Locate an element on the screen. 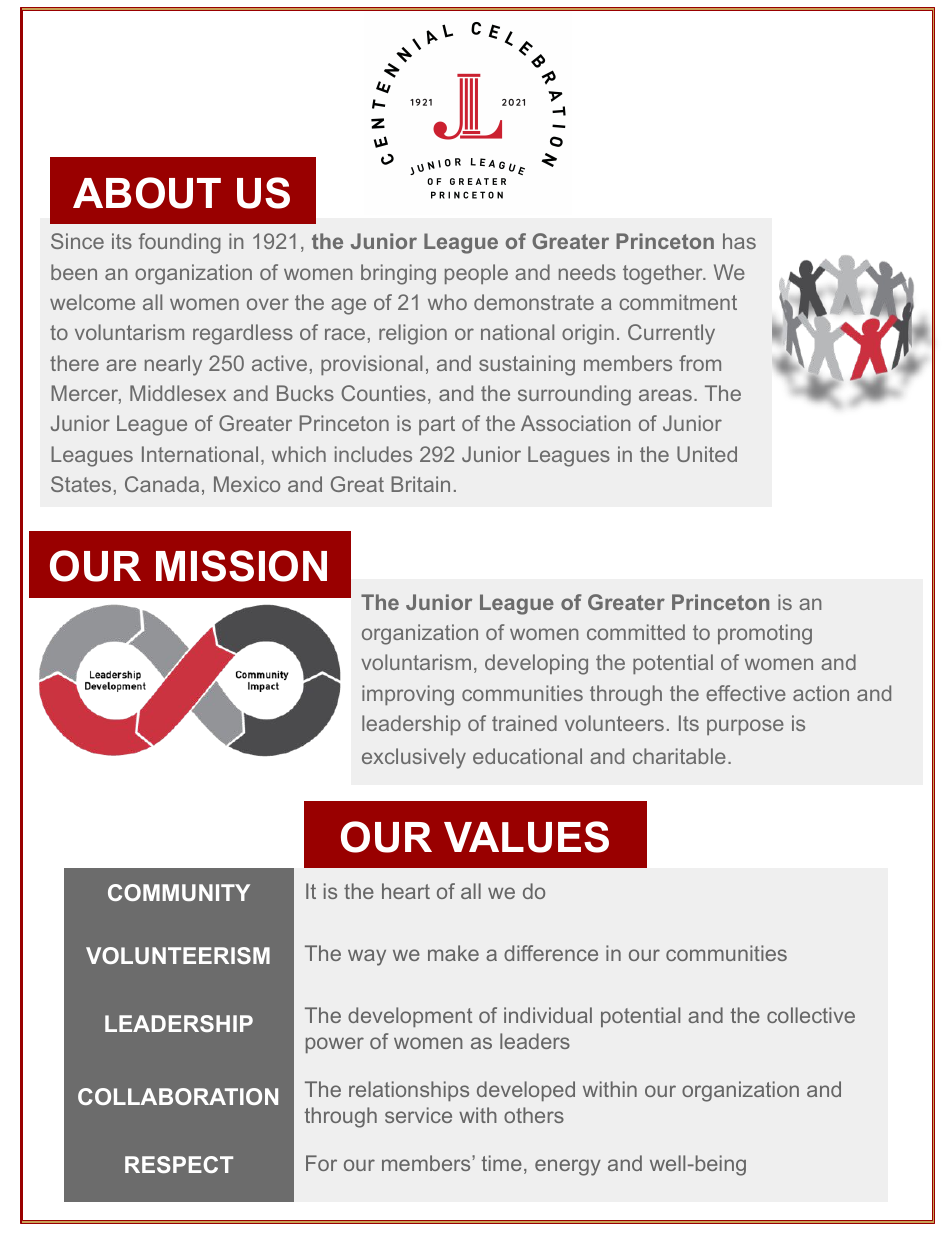 This screenshot has height=1233, width=952. developing is located at coordinates (536, 664).
